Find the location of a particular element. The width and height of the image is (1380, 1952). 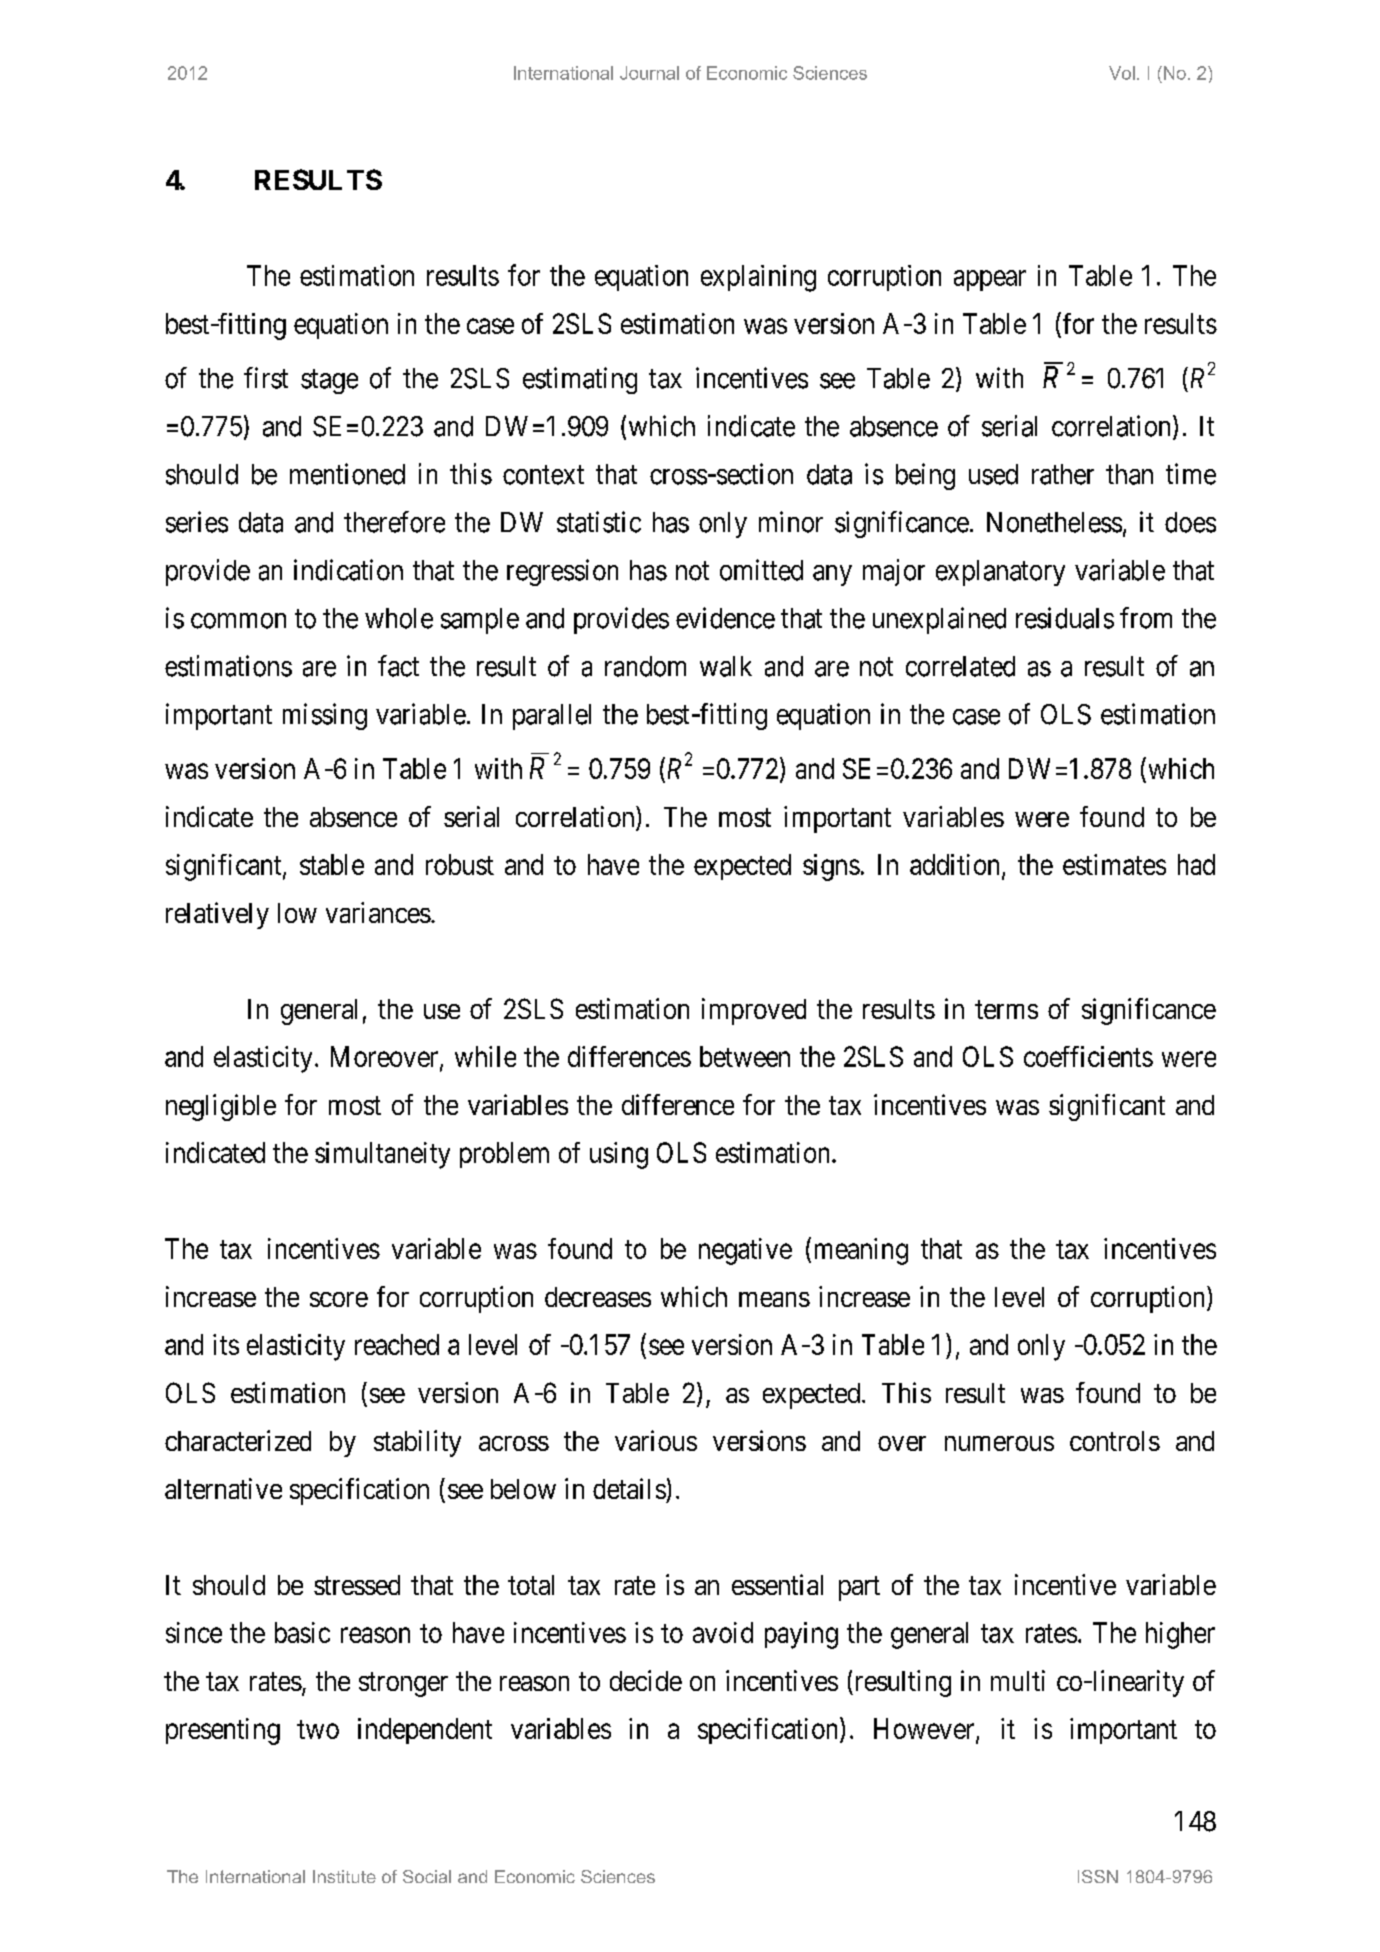

Institute is located at coordinates (344, 1876).
